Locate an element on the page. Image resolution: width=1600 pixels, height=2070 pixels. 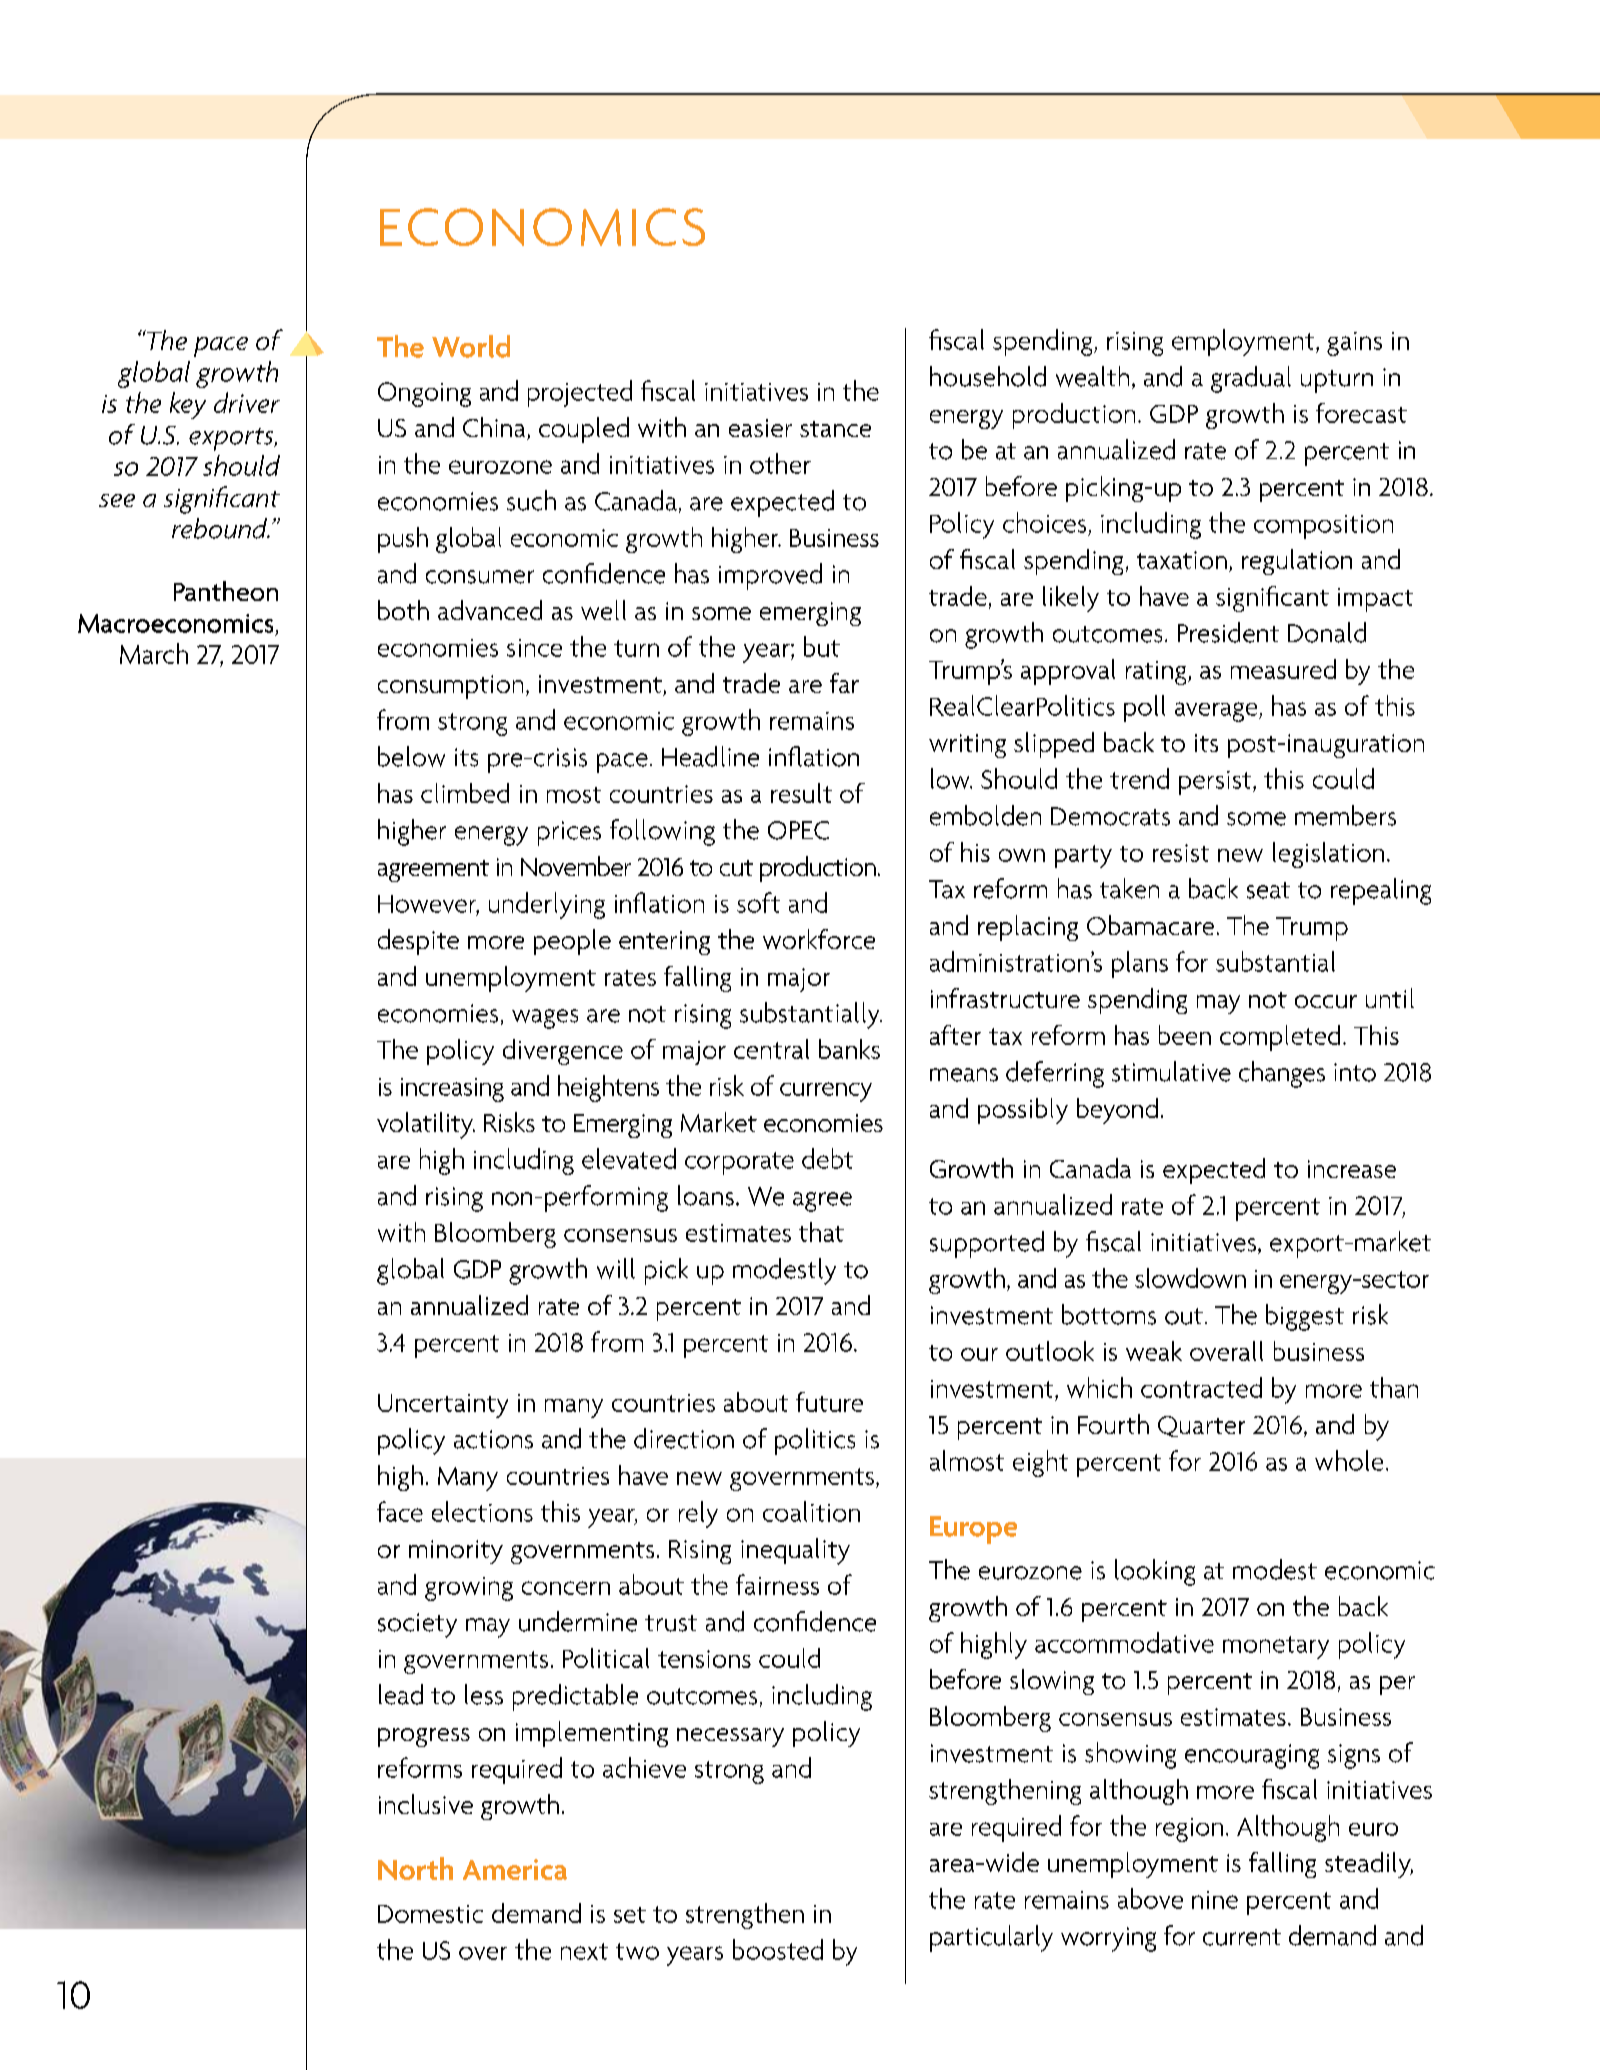
Headline is located at coordinates (710, 756).
